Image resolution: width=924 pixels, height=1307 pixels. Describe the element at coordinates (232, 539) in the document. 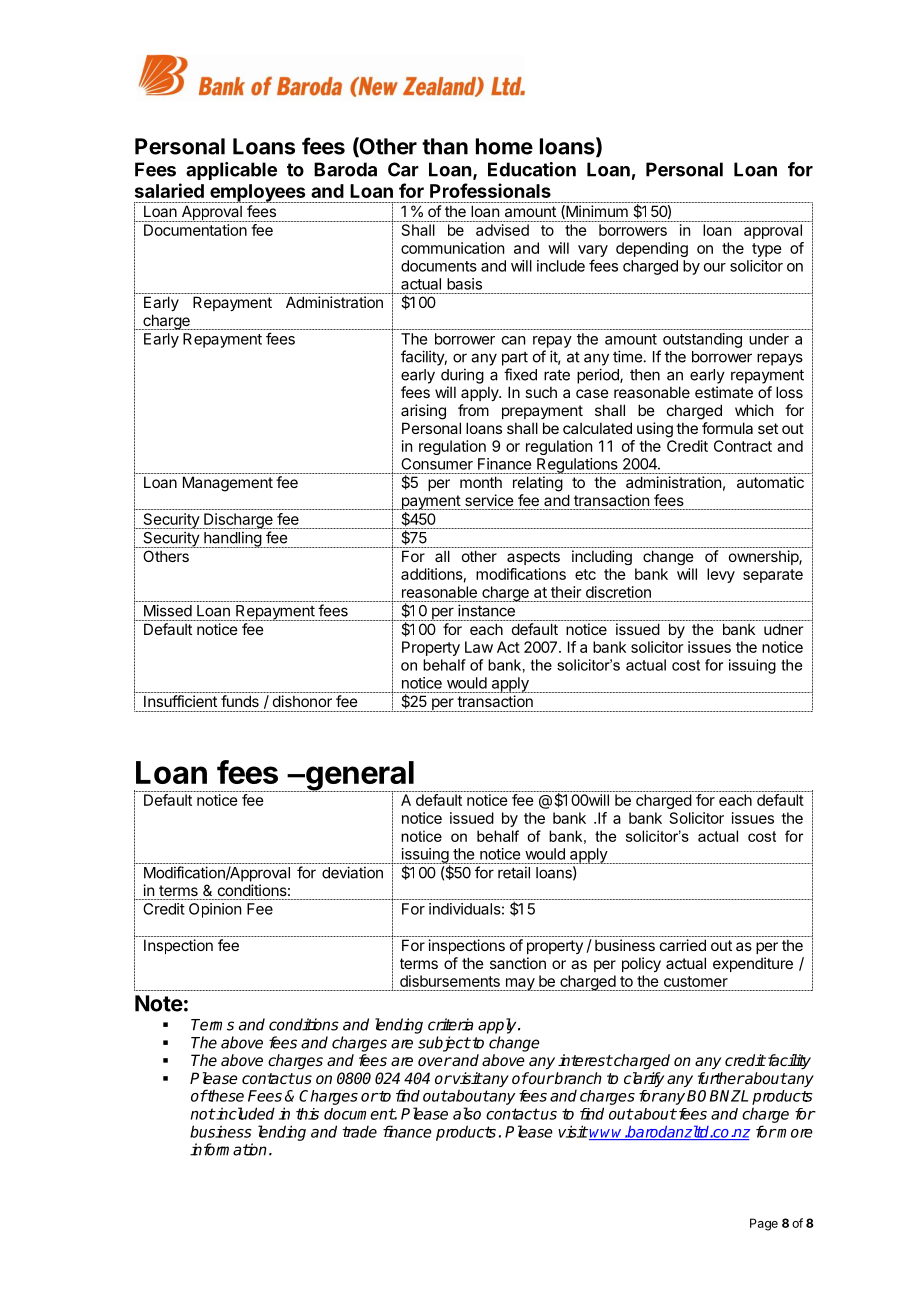

I see `handling` at that location.
